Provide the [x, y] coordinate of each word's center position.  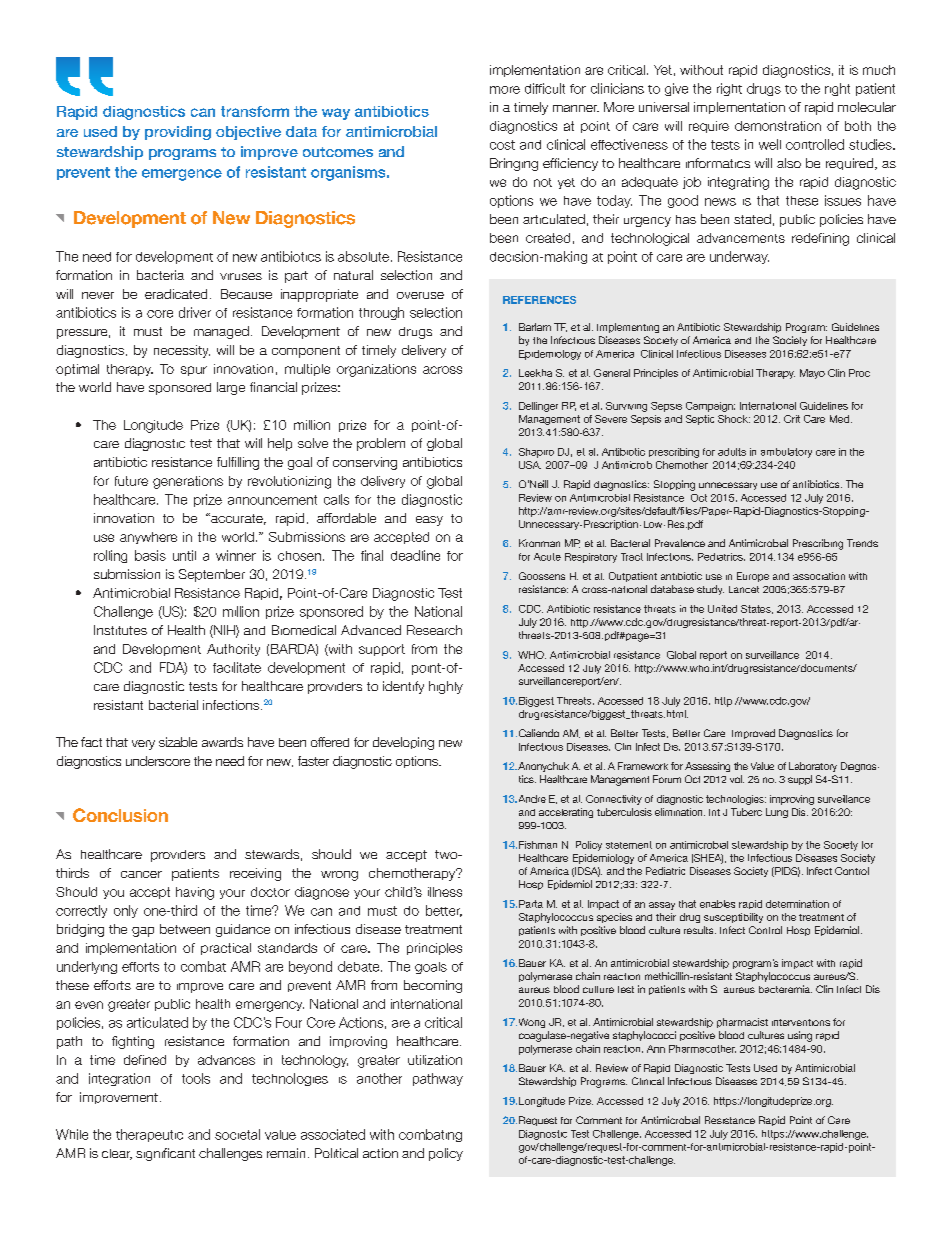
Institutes [120, 630]
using [800, 1036]
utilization [435, 1060]
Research [434, 630]
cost [502, 145]
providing [178, 133]
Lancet [744, 589]
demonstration [778, 126]
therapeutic [149, 1135]
